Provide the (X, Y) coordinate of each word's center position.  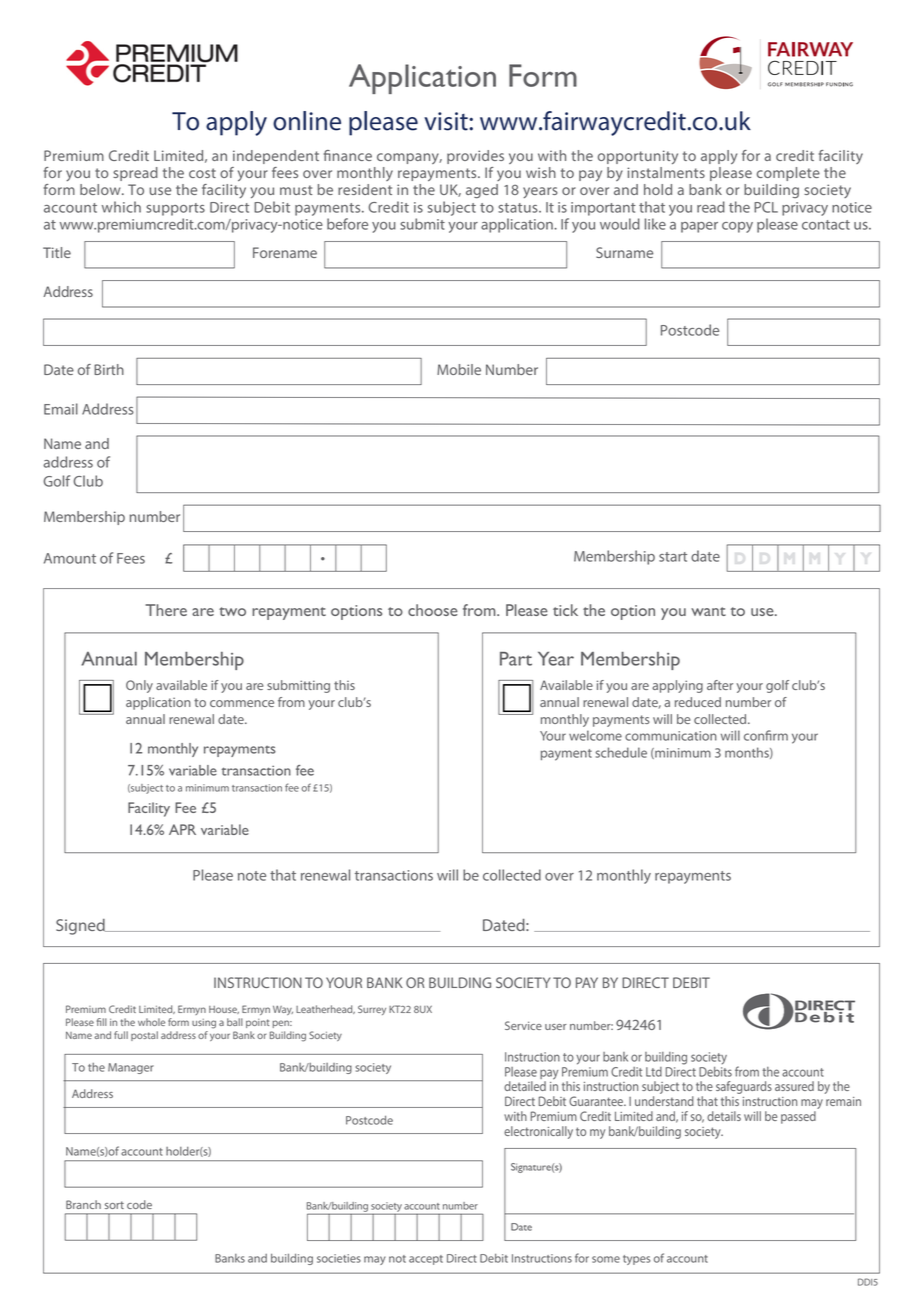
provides (475, 157)
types (636, 1260)
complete (788, 174)
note (252, 876)
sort (114, 1205)
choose (433, 610)
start (673, 557)
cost (202, 173)
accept (426, 1260)
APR (182, 829)
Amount (70, 558)
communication (671, 736)
